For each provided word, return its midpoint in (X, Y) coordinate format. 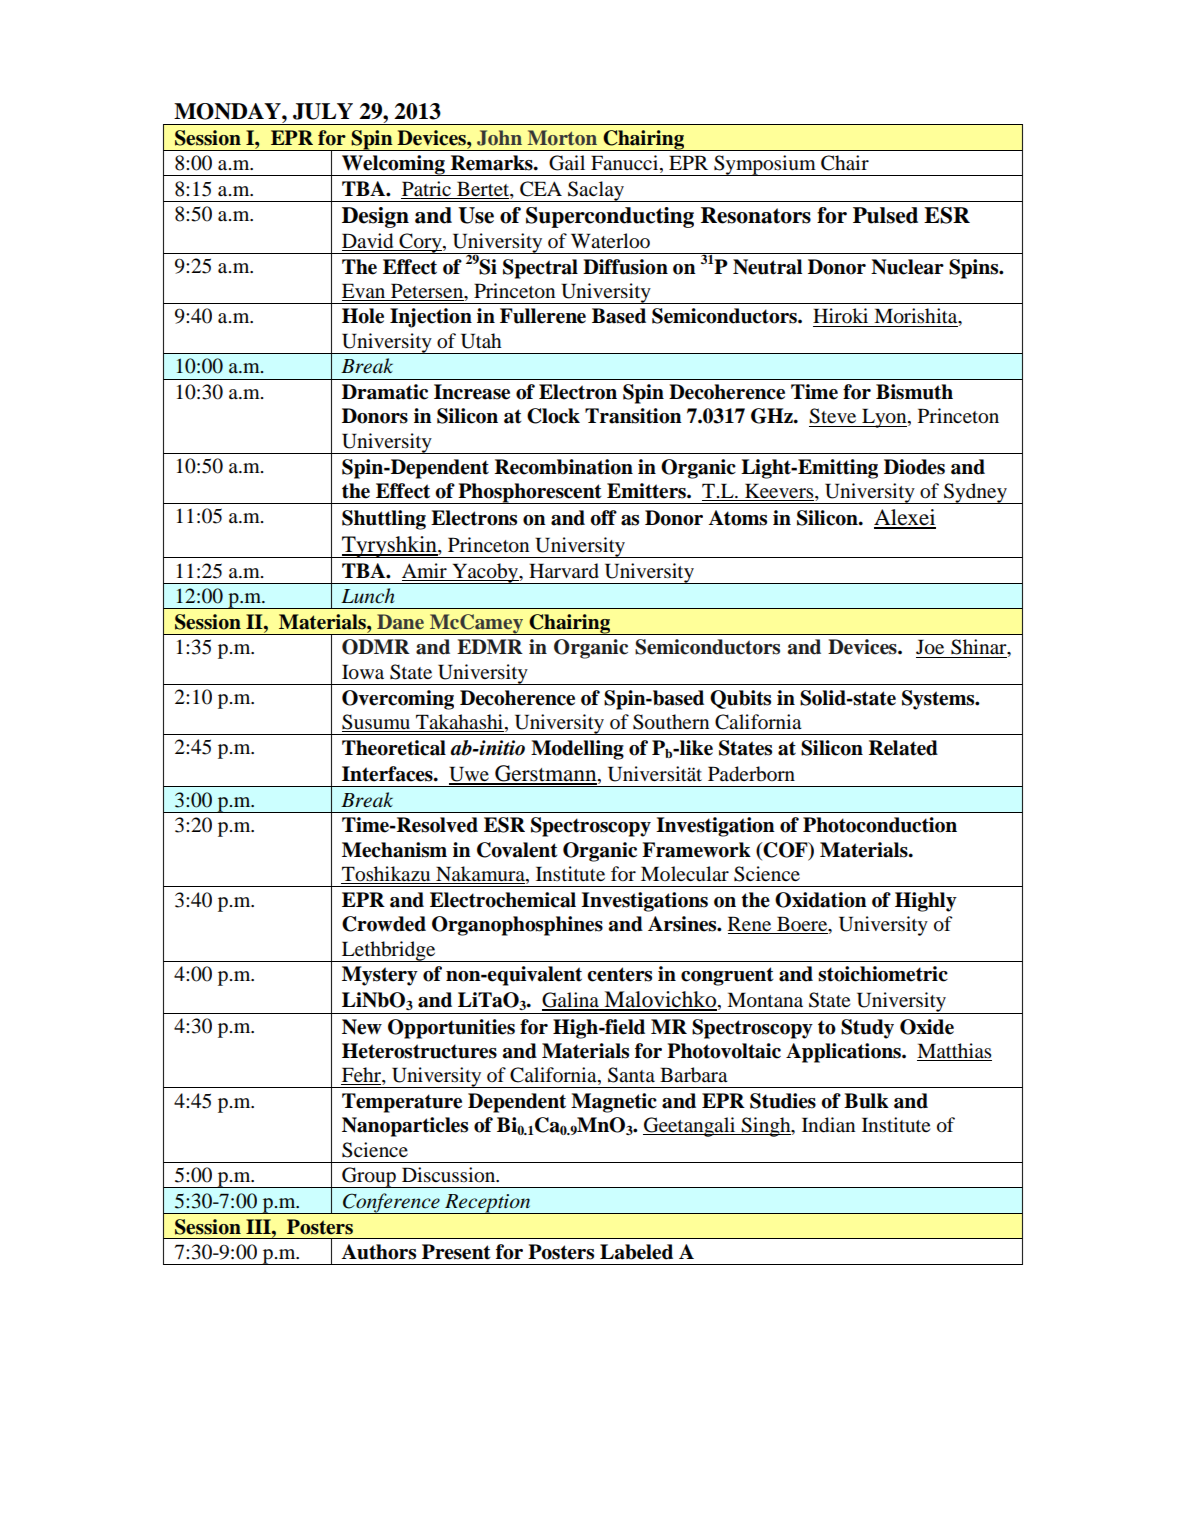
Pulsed (885, 215)
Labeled (636, 1252)
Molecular (685, 874)
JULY (323, 111)
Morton (562, 138)
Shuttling (384, 520)
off (603, 518)
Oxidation (821, 900)
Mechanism (394, 850)
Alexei (905, 518)
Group (369, 1177)
